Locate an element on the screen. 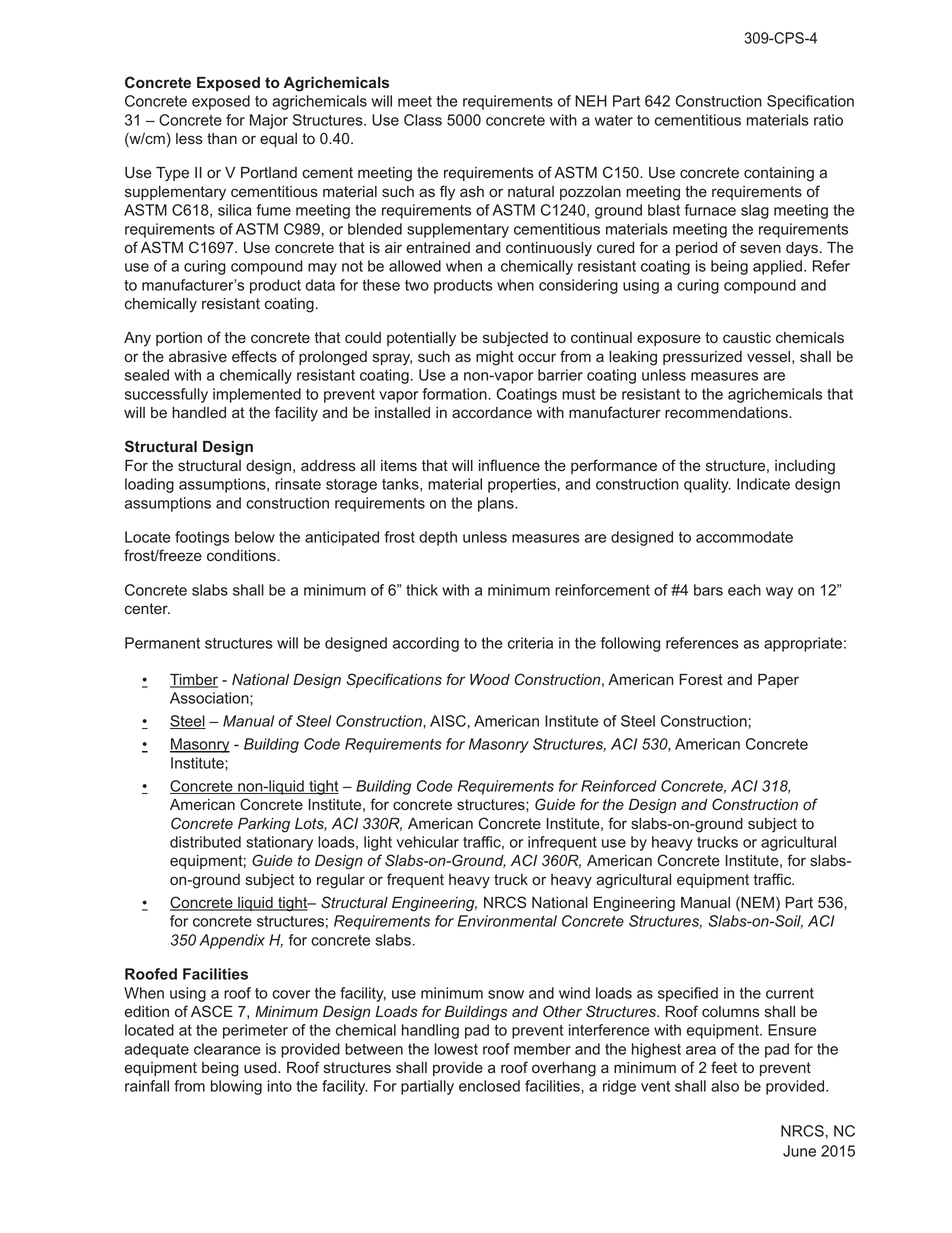 The width and height of the screenshot is (952, 1233). criteria is located at coordinates (530, 643).
